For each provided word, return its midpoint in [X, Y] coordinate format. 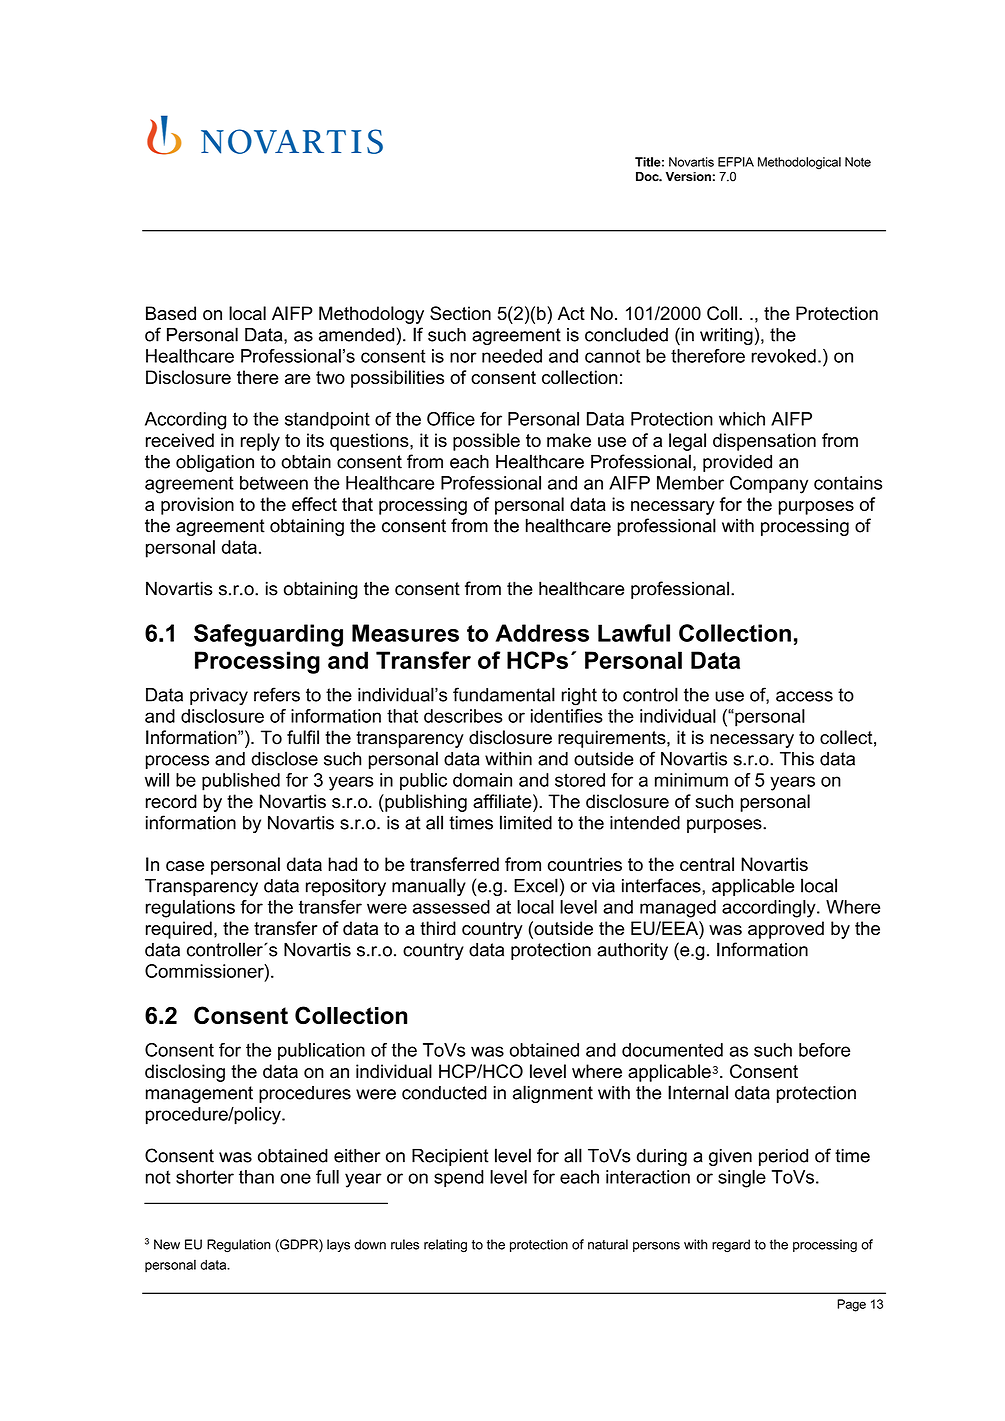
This [797, 759]
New [167, 1244]
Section [460, 313]
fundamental [504, 694]
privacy [219, 696]
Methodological [799, 163]
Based [171, 313]
